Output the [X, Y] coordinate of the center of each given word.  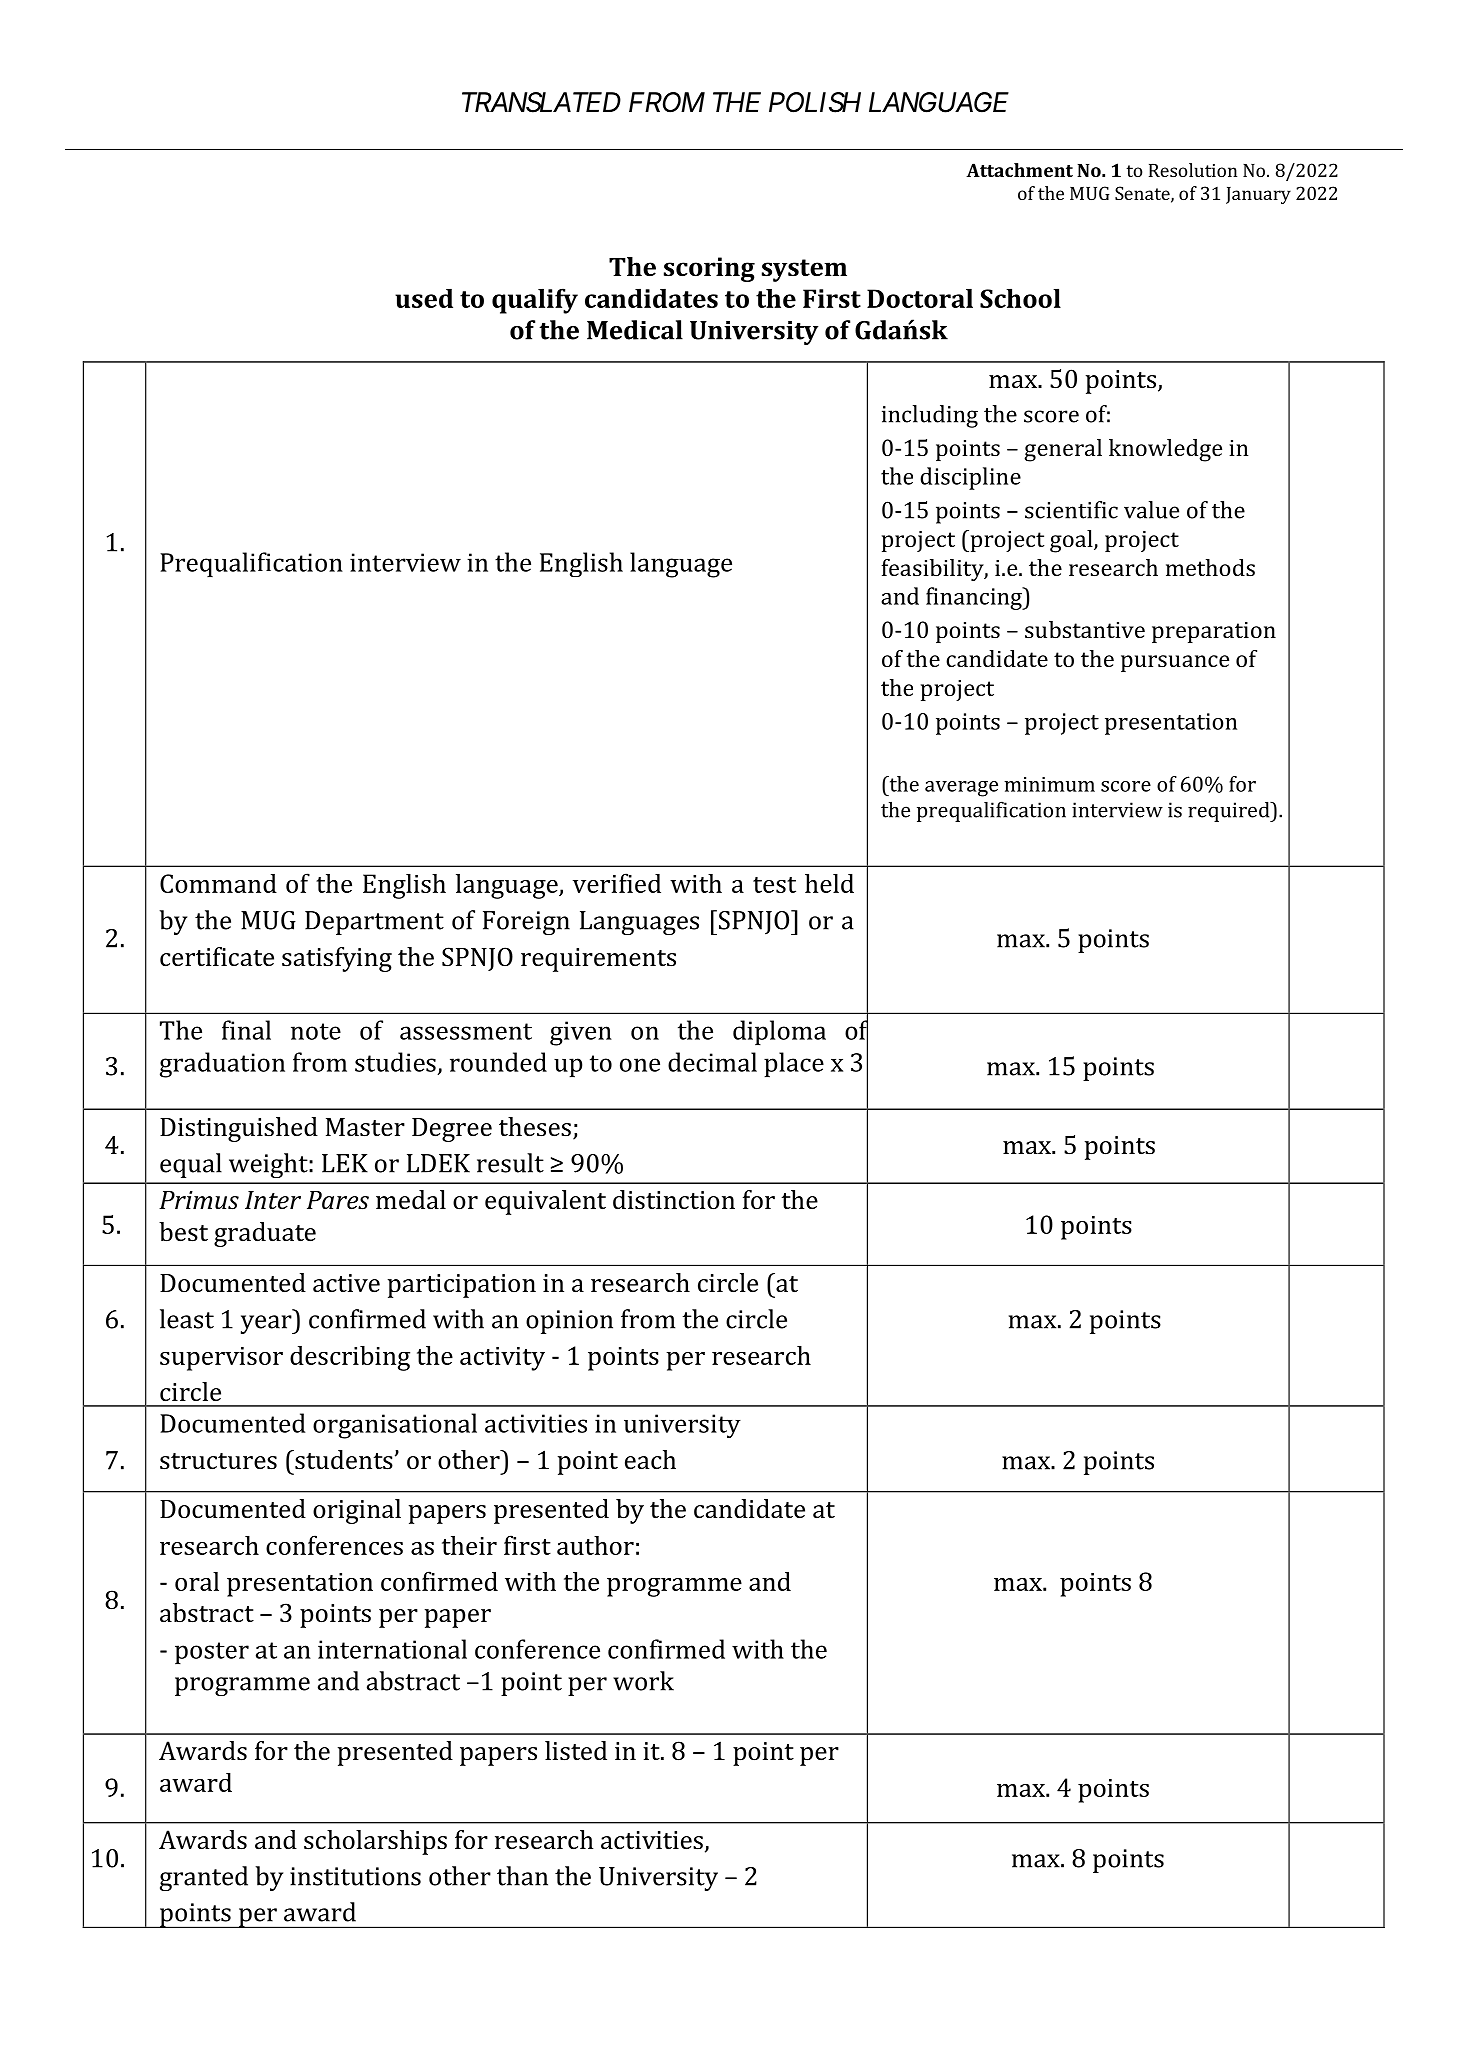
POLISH [815, 102]
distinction [674, 1200]
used [424, 298]
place [794, 1064]
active [346, 1283]
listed [576, 1751]
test [774, 885]
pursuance [1175, 663]
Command [218, 883]
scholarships [375, 1842]
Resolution [1193, 170]
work [643, 1681]
